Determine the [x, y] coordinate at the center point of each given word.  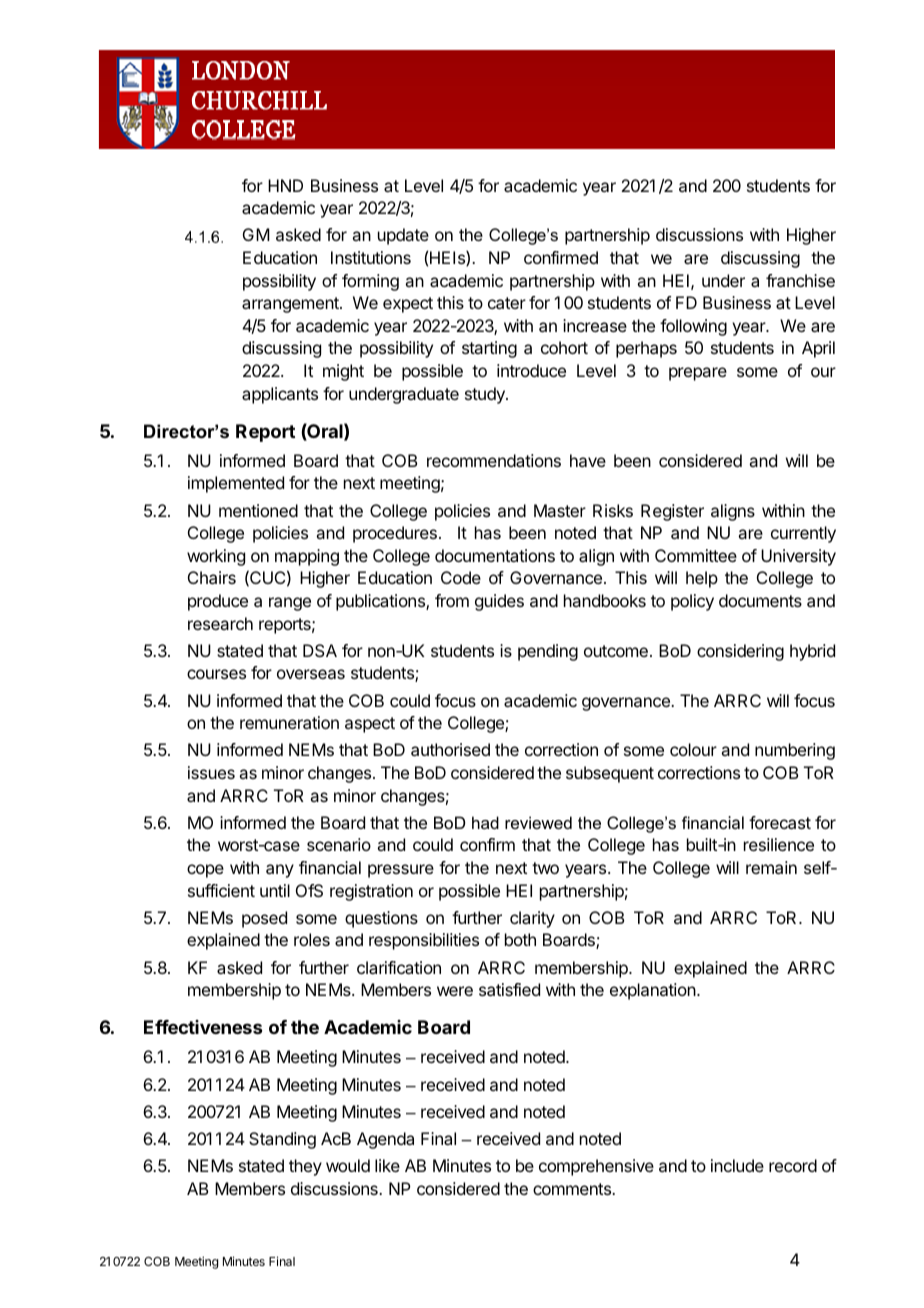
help [702, 579]
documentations [495, 555]
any [280, 871]
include [737, 1165]
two [545, 868]
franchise [800, 280]
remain [771, 867]
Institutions [371, 257]
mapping [307, 557]
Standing [282, 1140]
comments [573, 1189]
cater [507, 303]
